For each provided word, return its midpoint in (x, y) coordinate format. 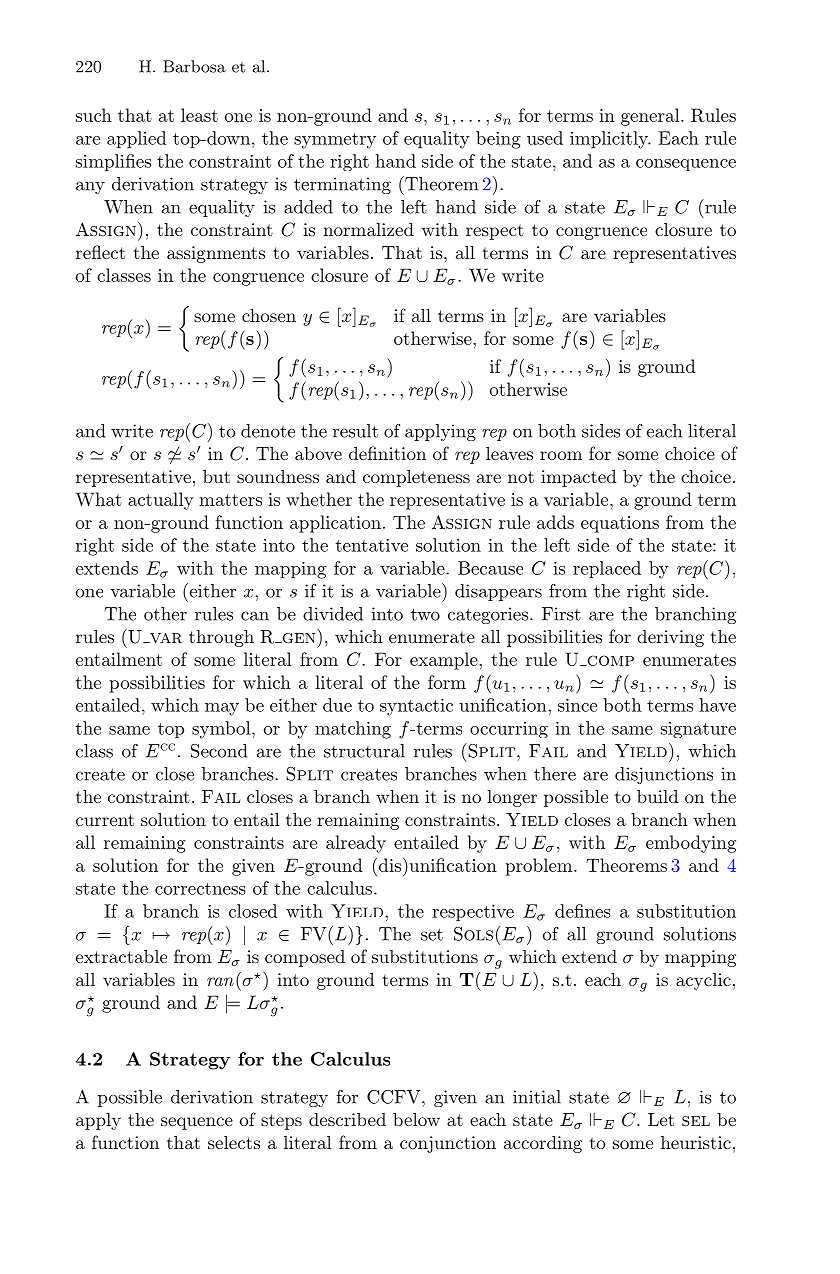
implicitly (610, 140)
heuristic (696, 1142)
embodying (691, 844)
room (561, 455)
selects (234, 1142)
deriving (670, 638)
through (221, 638)
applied (136, 139)
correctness (200, 889)
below (416, 1119)
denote (268, 431)
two (425, 614)
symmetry (335, 141)
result (355, 431)
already (356, 844)
